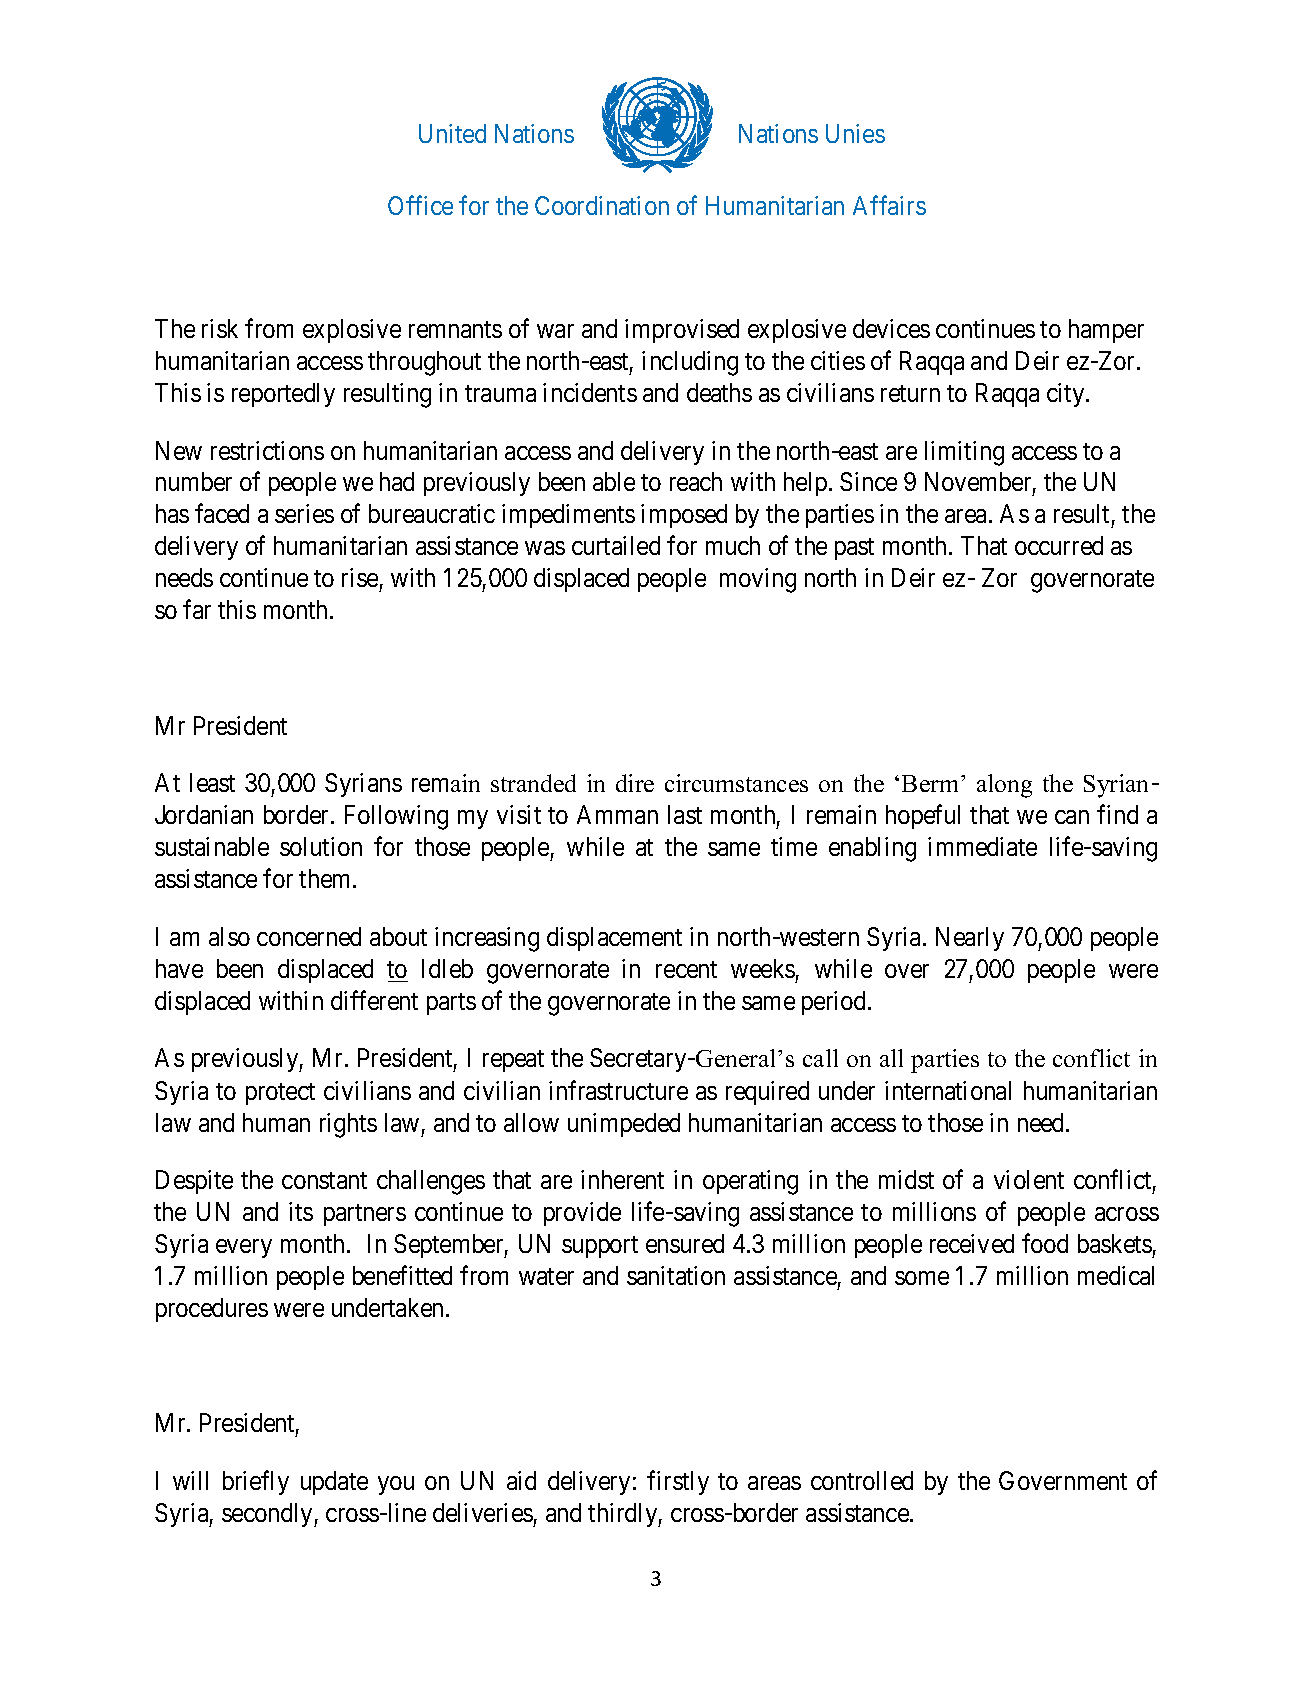 The height and width of the screenshot is (1699, 1313). Describe the element at coordinates (280, 1094) in the screenshot. I see `protect` at that location.
